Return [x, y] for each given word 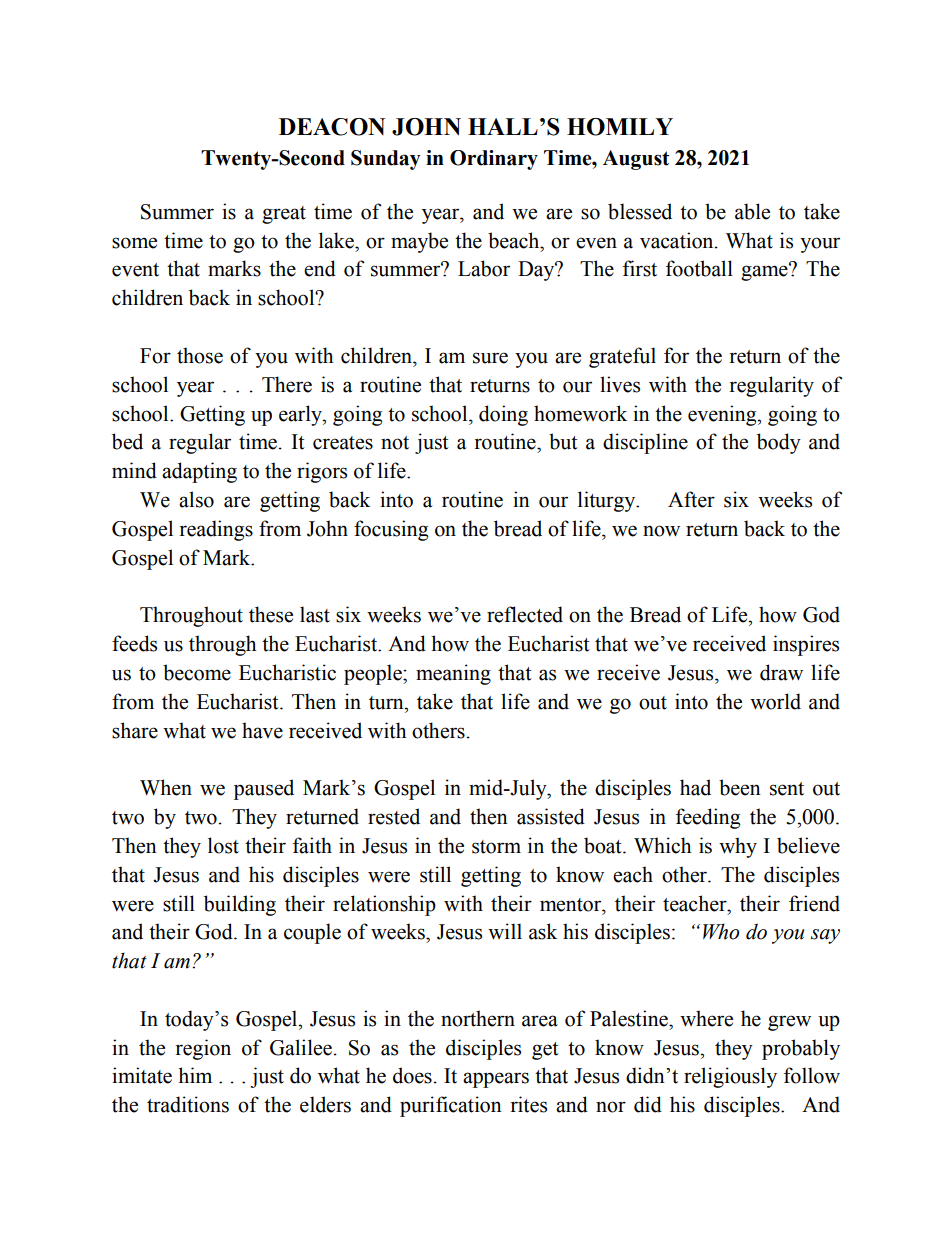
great [284, 215]
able [752, 211]
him [195, 1075]
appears [496, 1080]
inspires [806, 645]
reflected [525, 614]
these [271, 614]
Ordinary [494, 160]
